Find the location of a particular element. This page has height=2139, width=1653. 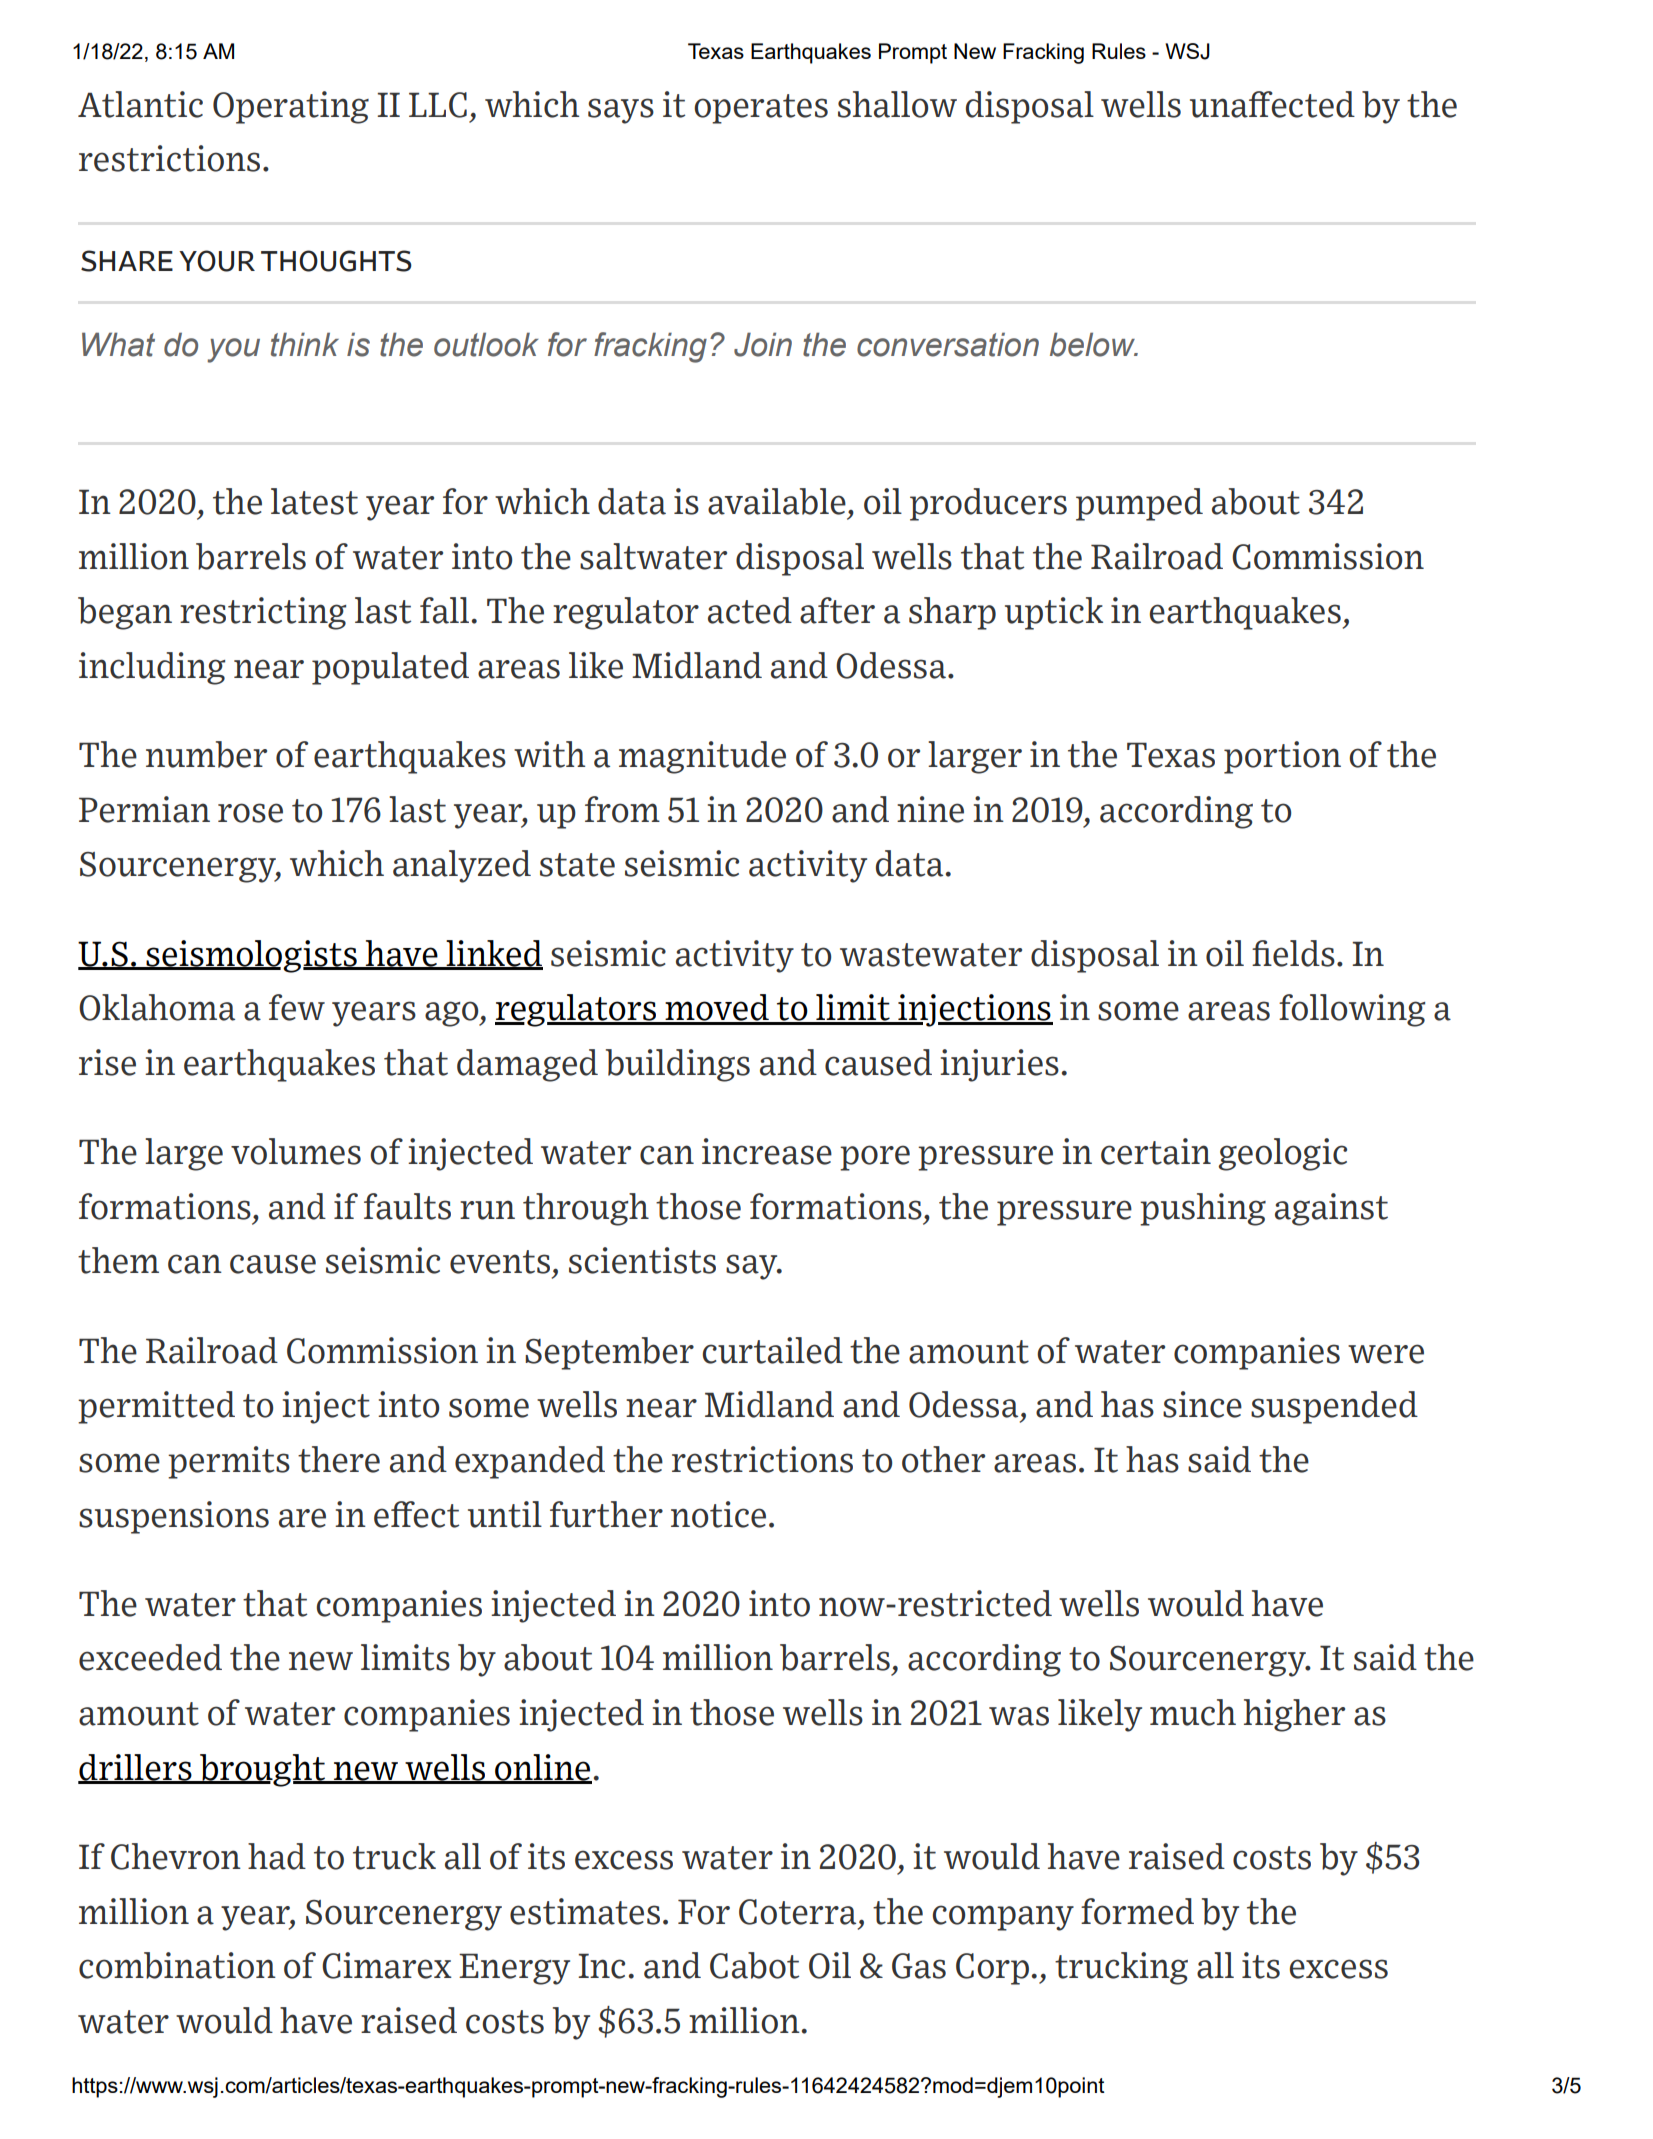

curtailed is located at coordinates (772, 1350).
